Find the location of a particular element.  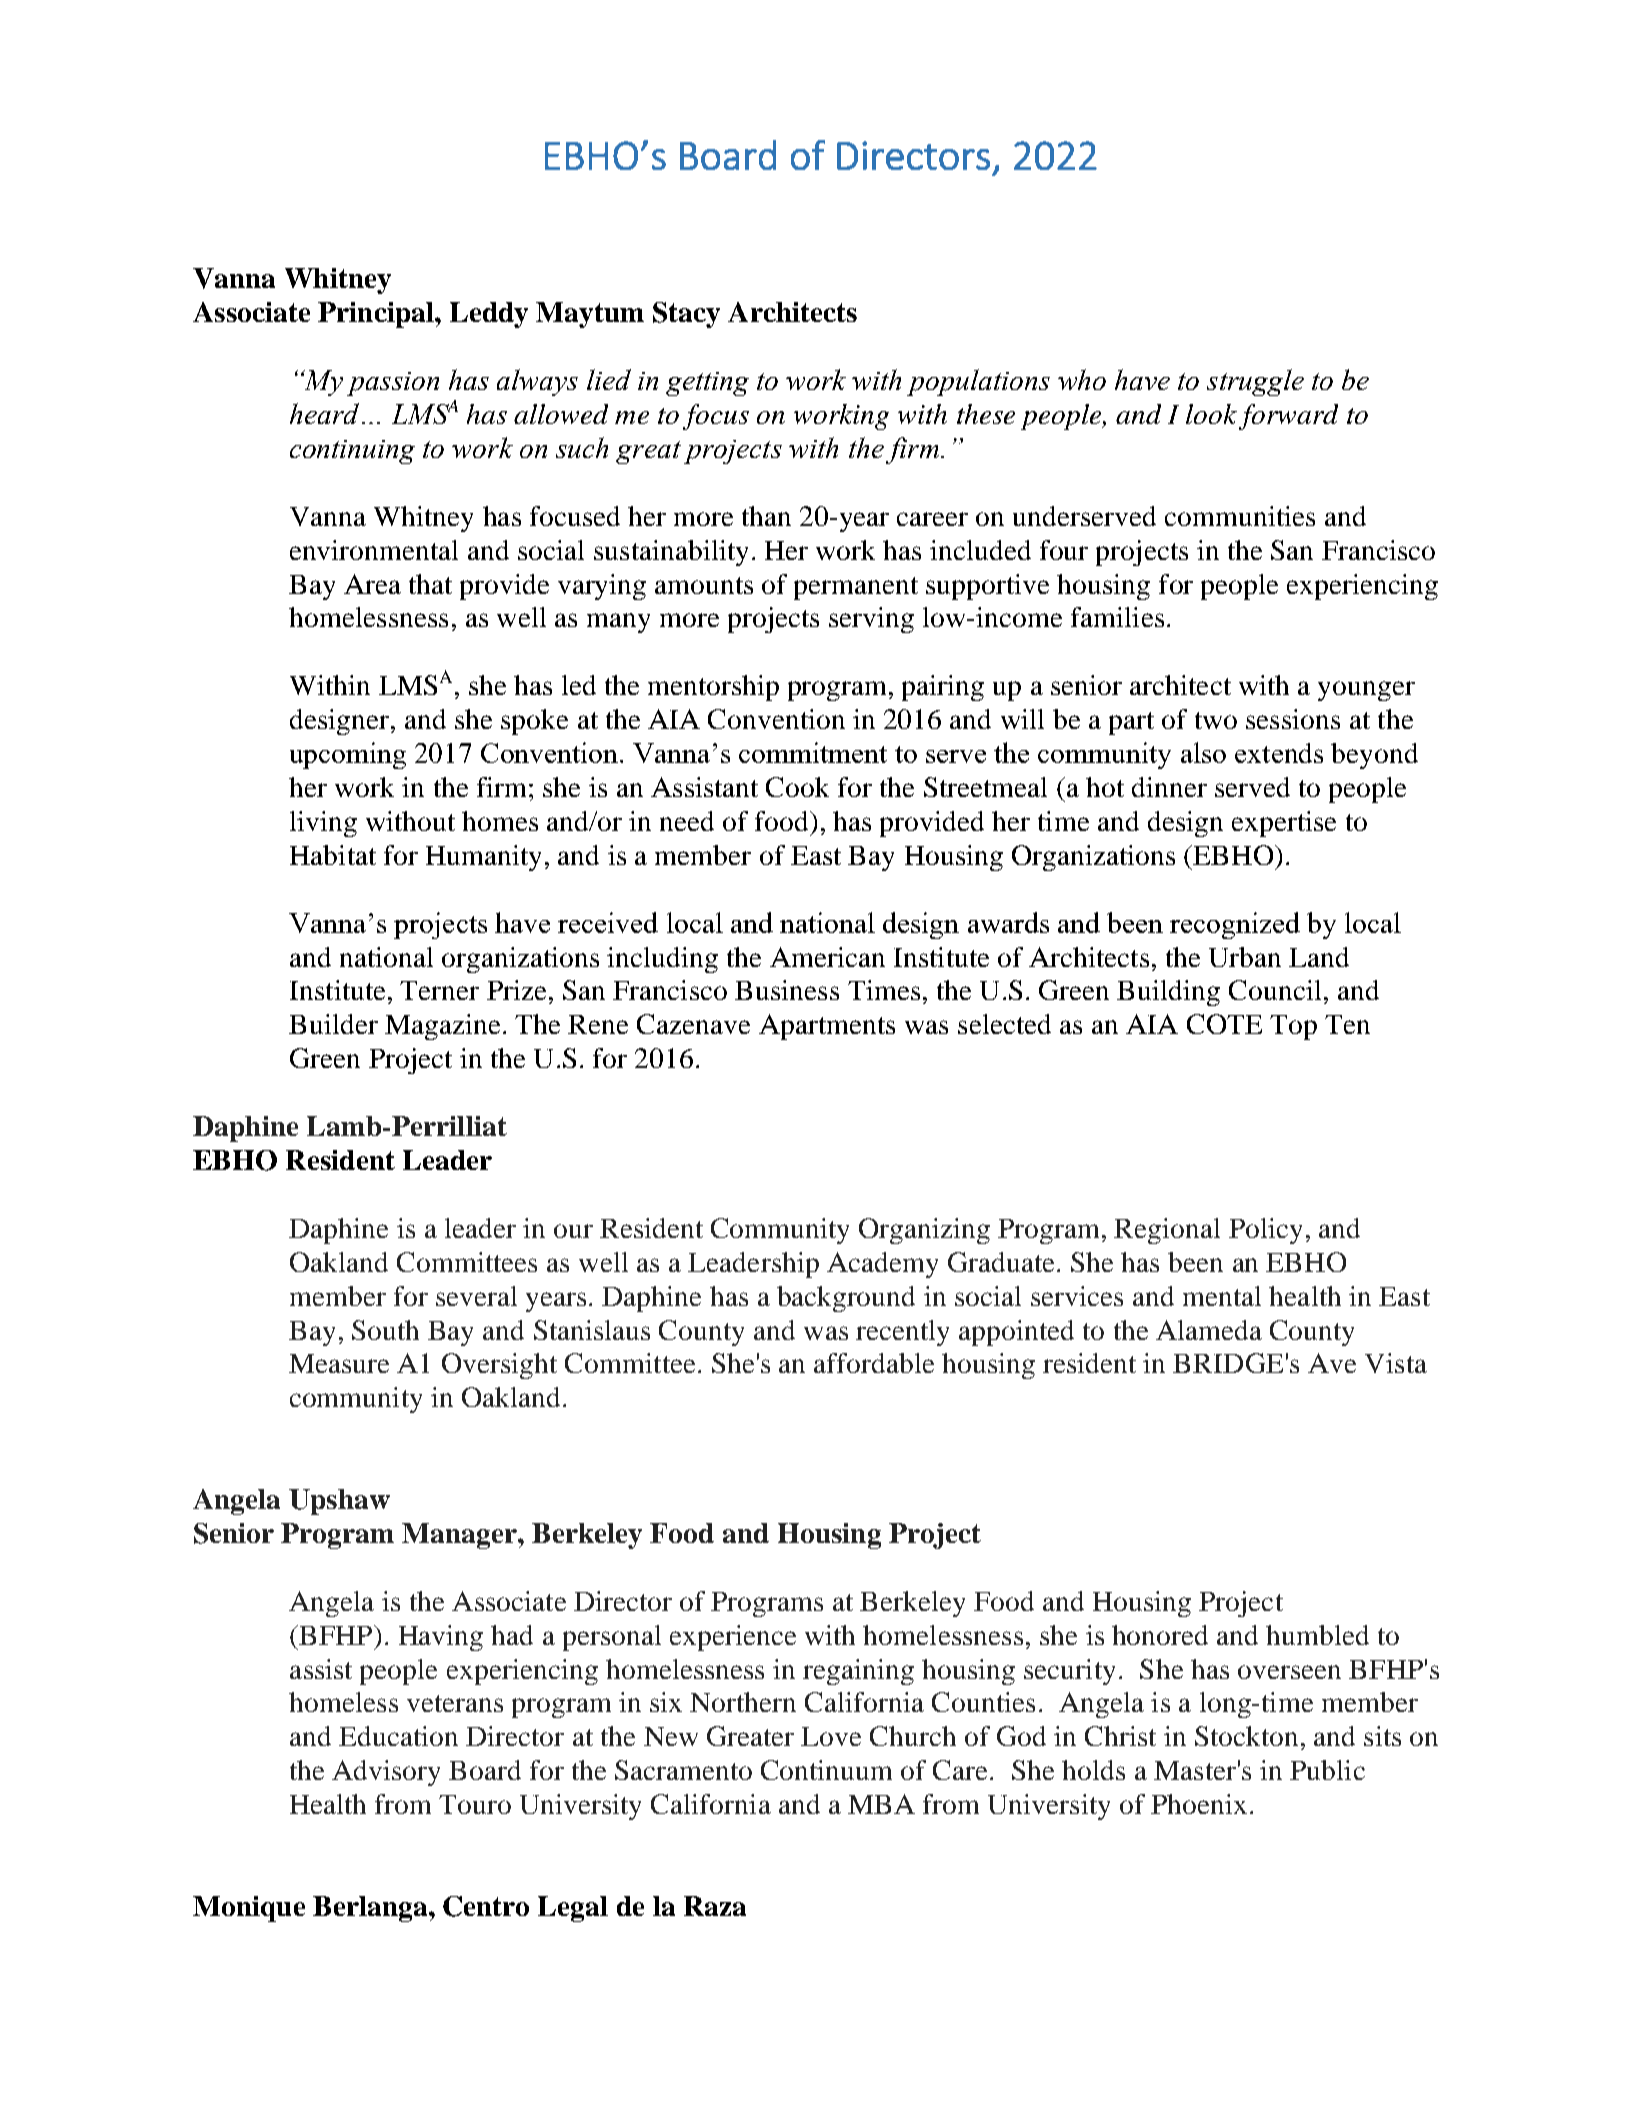

humbled is located at coordinates (1317, 1635).
